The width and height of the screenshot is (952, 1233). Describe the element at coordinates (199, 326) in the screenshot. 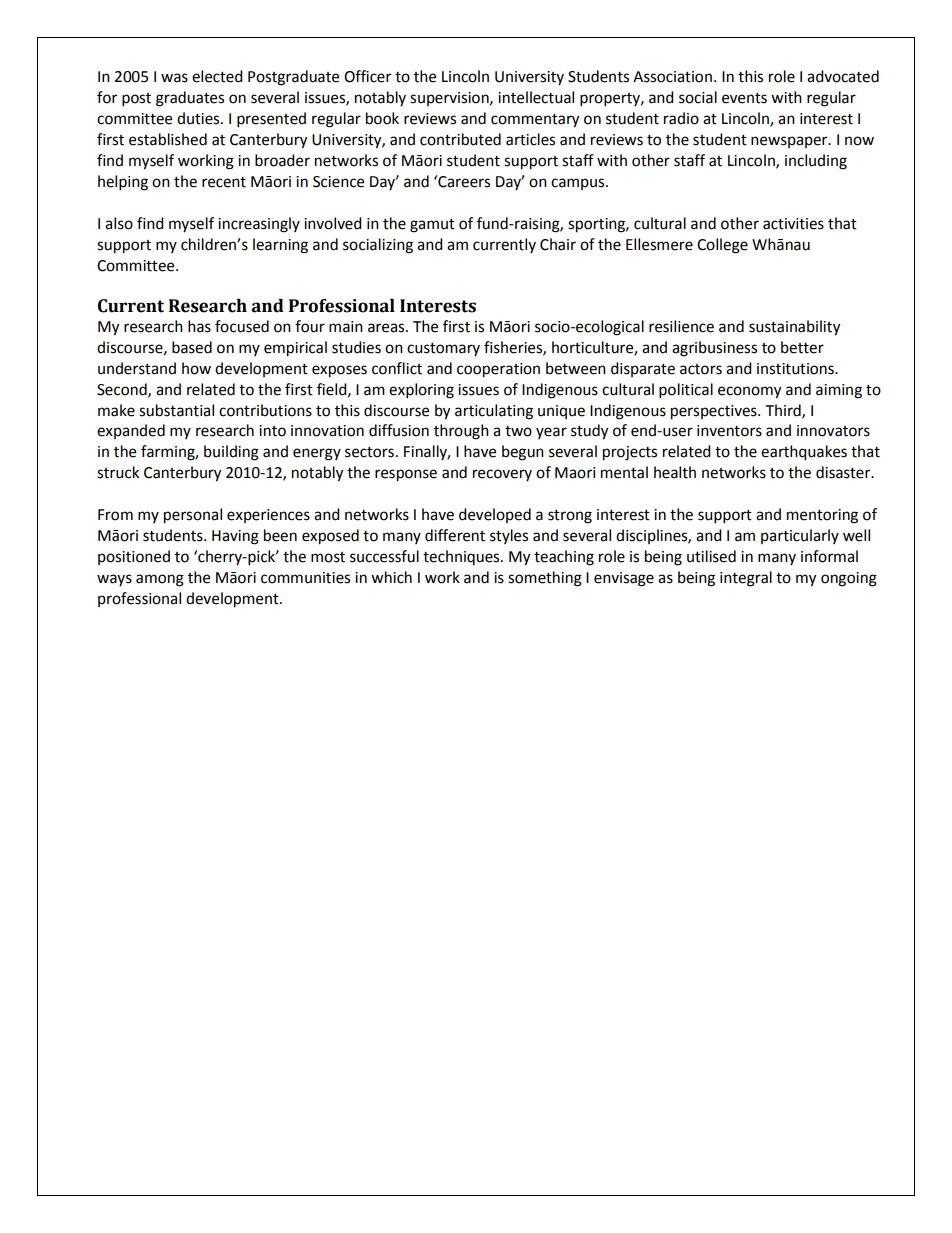

I see `has` at that location.
